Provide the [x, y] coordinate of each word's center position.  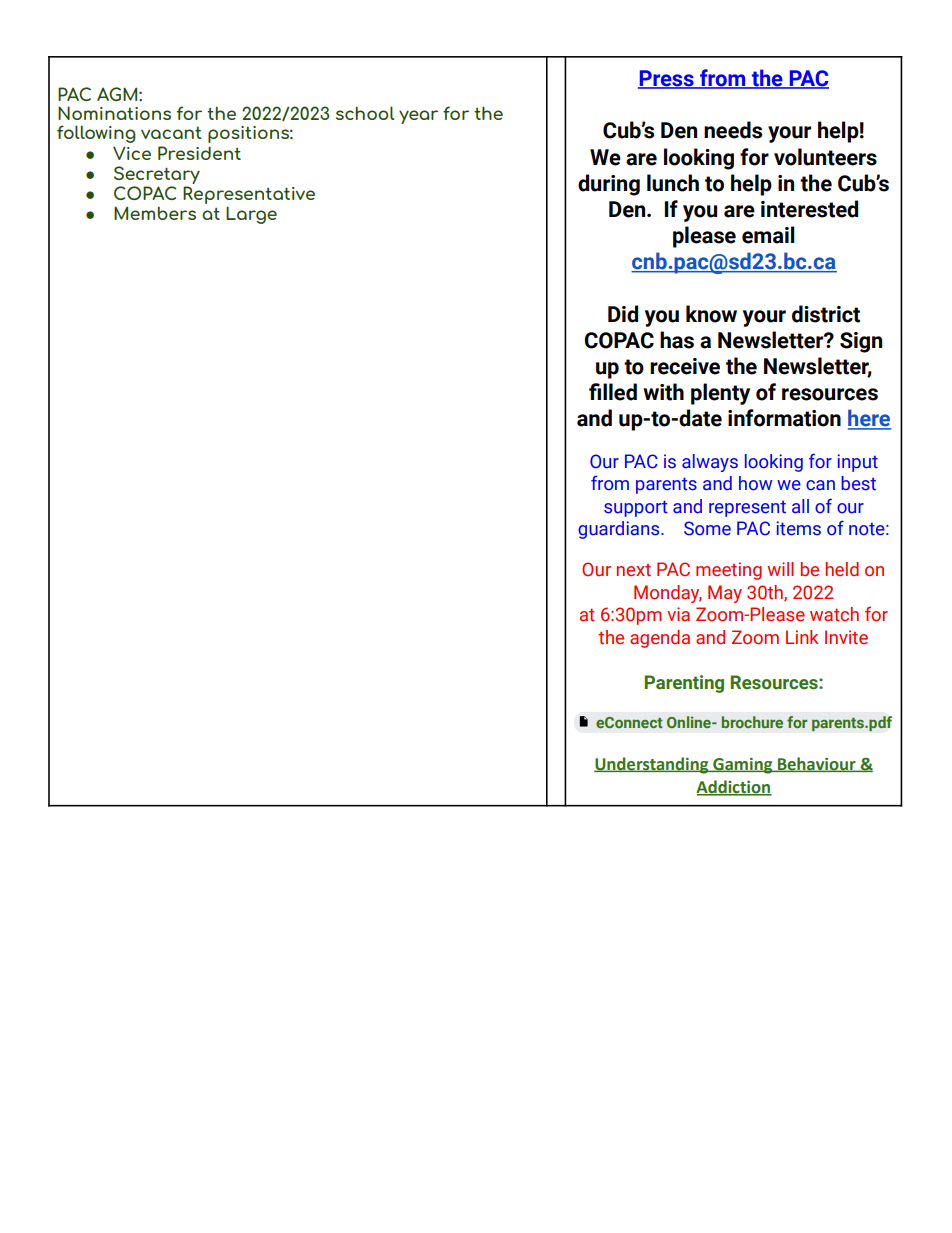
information [784, 418]
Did [623, 314]
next [634, 570]
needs [733, 130]
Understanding [652, 765]
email [768, 235]
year [418, 117]
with [663, 392]
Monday [668, 594]
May [725, 594]
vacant [171, 132]
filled [613, 392]
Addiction [734, 787]
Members [155, 213]
